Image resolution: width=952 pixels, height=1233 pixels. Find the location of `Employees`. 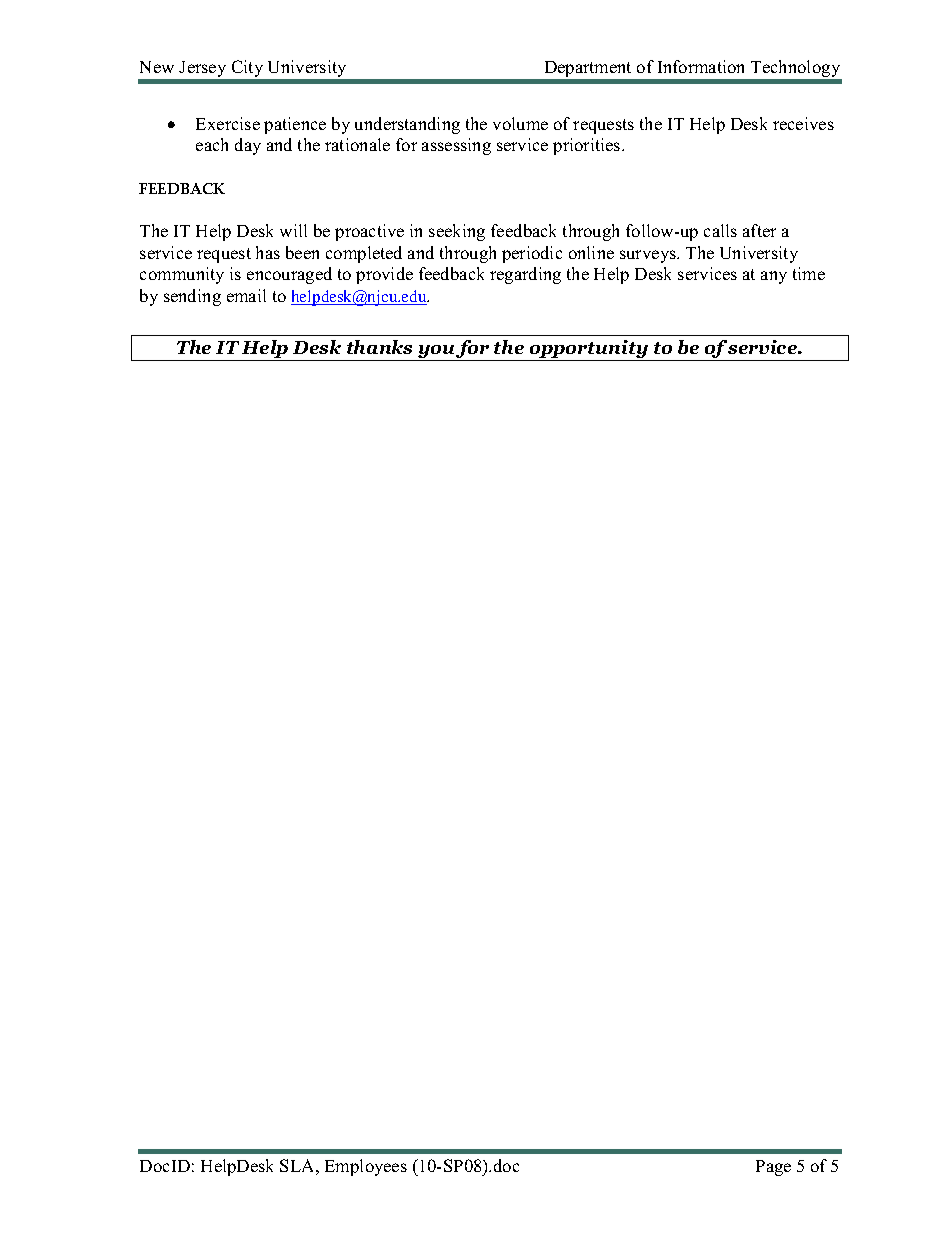

Employees is located at coordinates (366, 1167).
